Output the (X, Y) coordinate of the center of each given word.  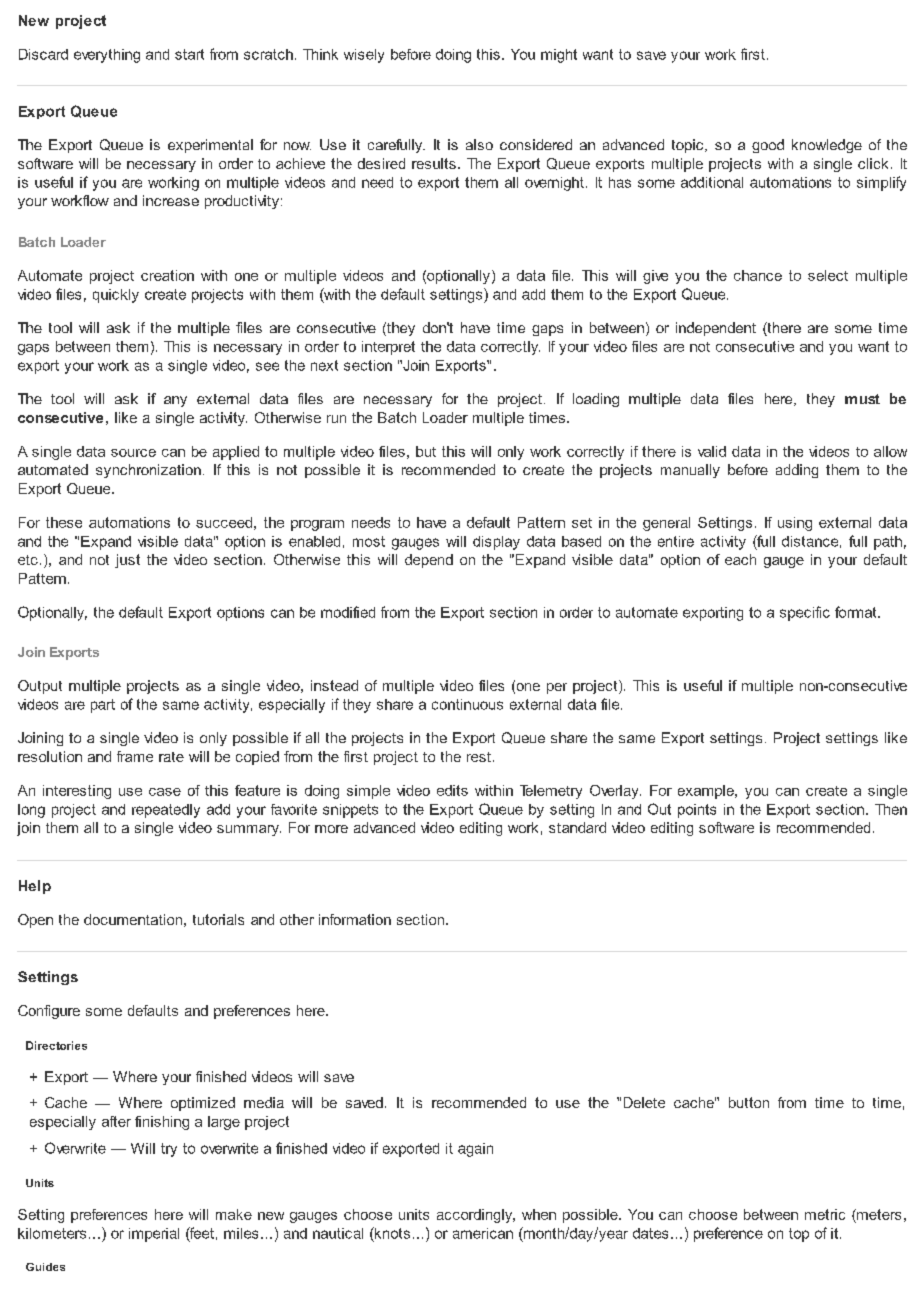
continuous (467, 704)
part (103, 706)
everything (107, 56)
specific (805, 613)
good (768, 146)
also (479, 144)
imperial (154, 1235)
